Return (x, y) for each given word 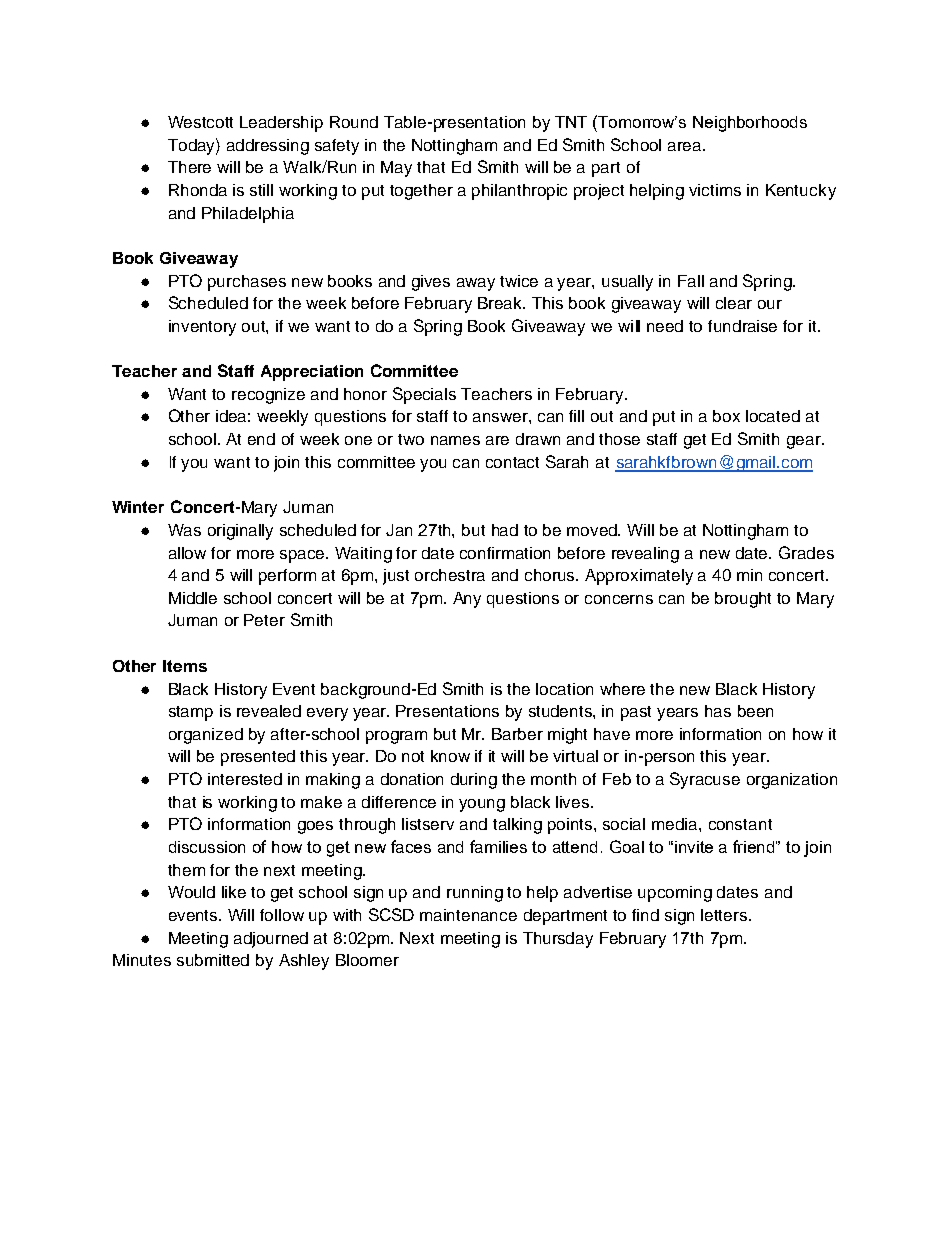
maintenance (468, 915)
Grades (806, 552)
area (686, 146)
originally (240, 532)
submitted (213, 960)
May (396, 169)
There (189, 167)
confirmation (505, 553)
